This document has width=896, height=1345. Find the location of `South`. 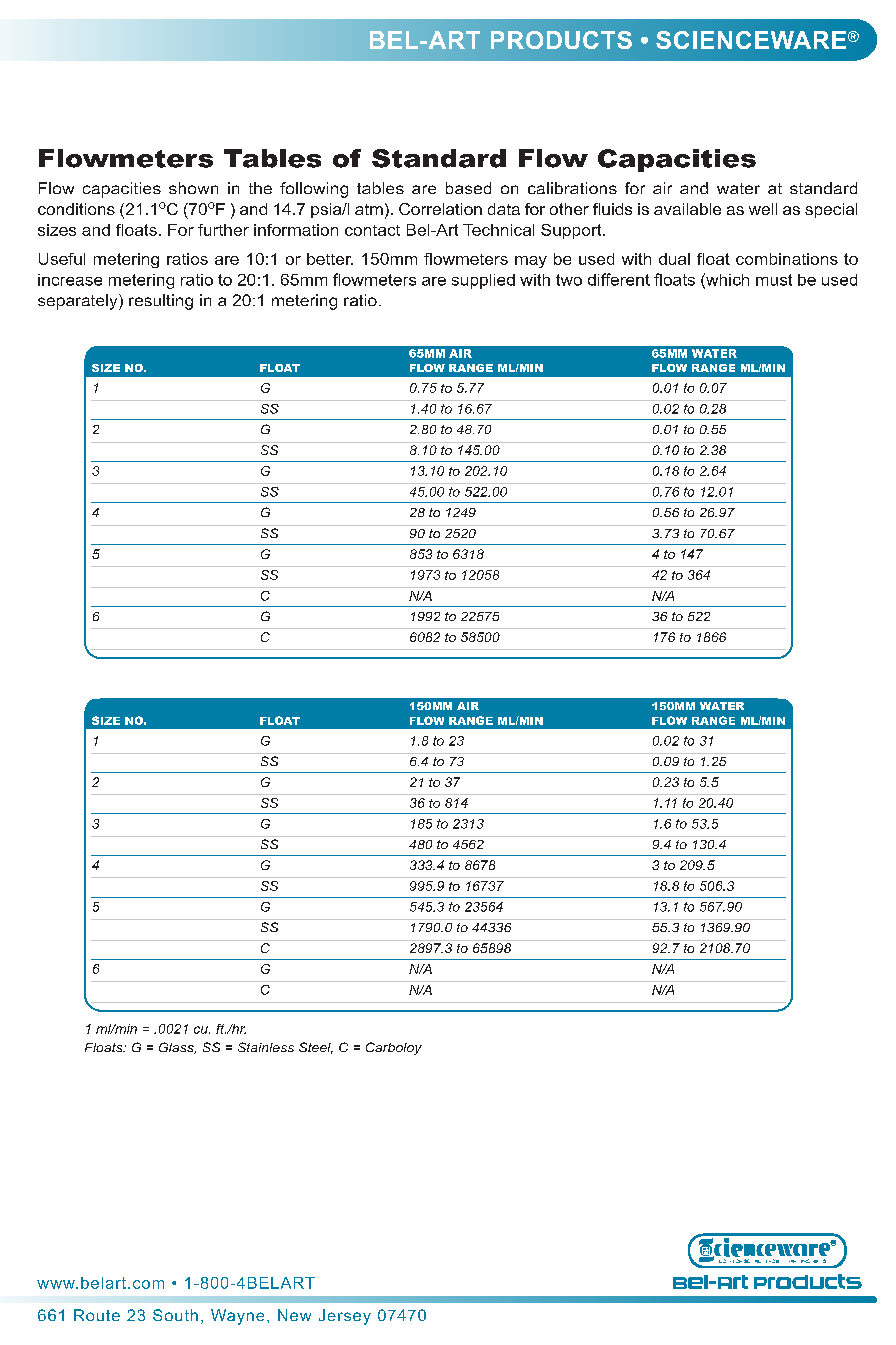

South is located at coordinates (175, 1315).
